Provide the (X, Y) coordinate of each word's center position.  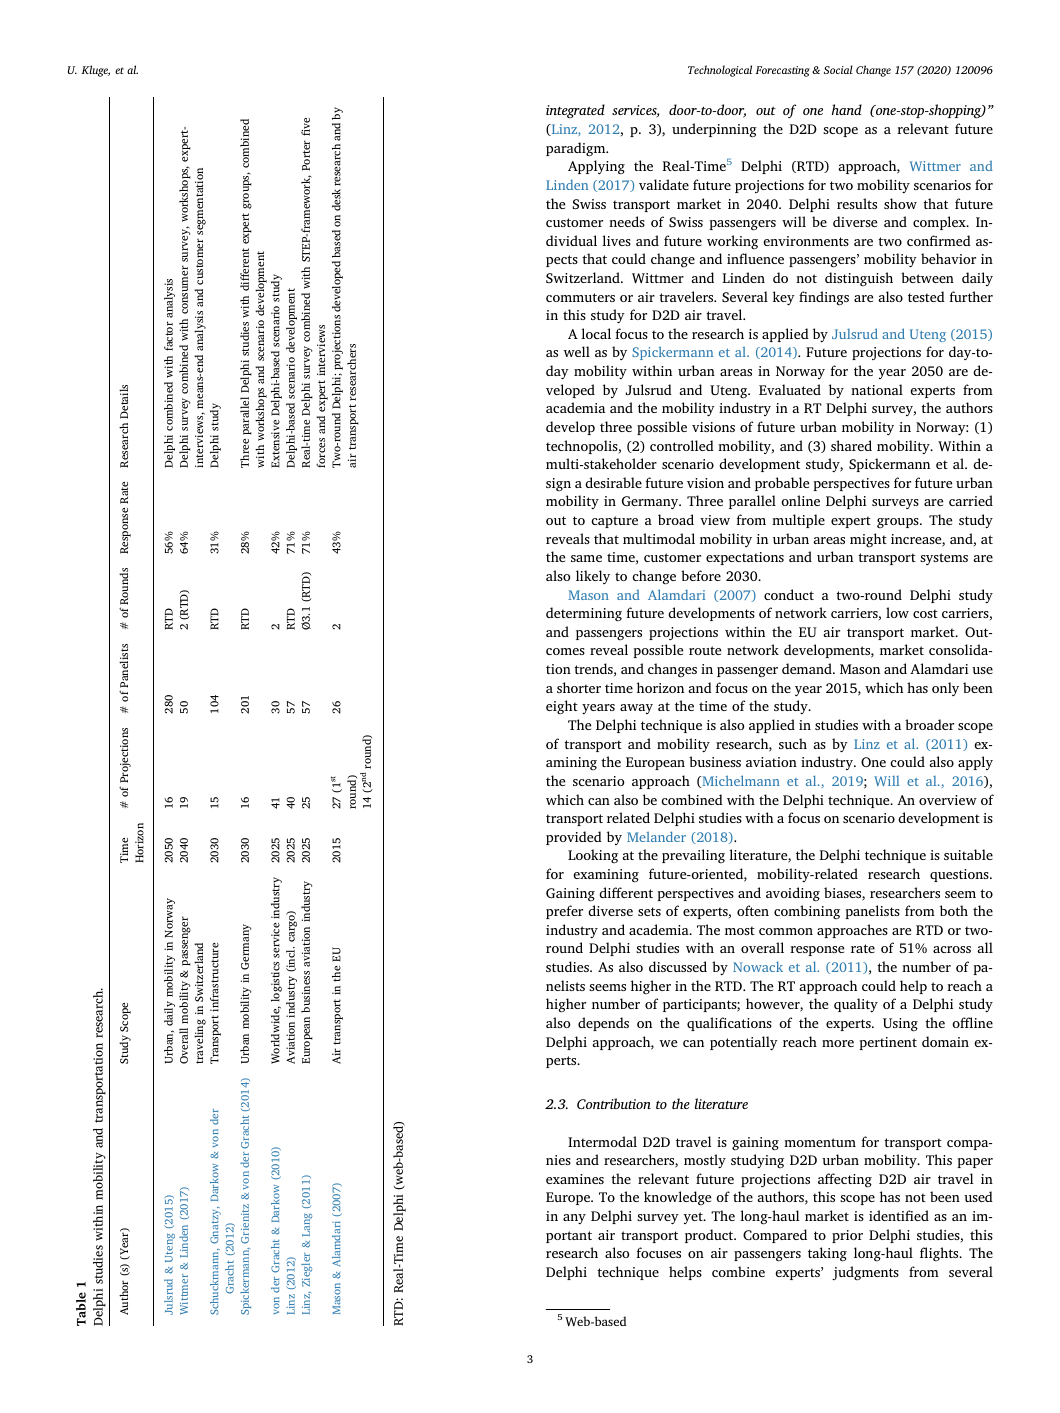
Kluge (95, 71)
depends (603, 1024)
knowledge (677, 1198)
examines (575, 1179)
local (596, 333)
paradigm (577, 149)
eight (562, 707)
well (576, 351)
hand (847, 109)
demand (808, 668)
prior (847, 1236)
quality (856, 1005)
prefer (564, 912)
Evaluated (790, 389)
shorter (579, 687)
